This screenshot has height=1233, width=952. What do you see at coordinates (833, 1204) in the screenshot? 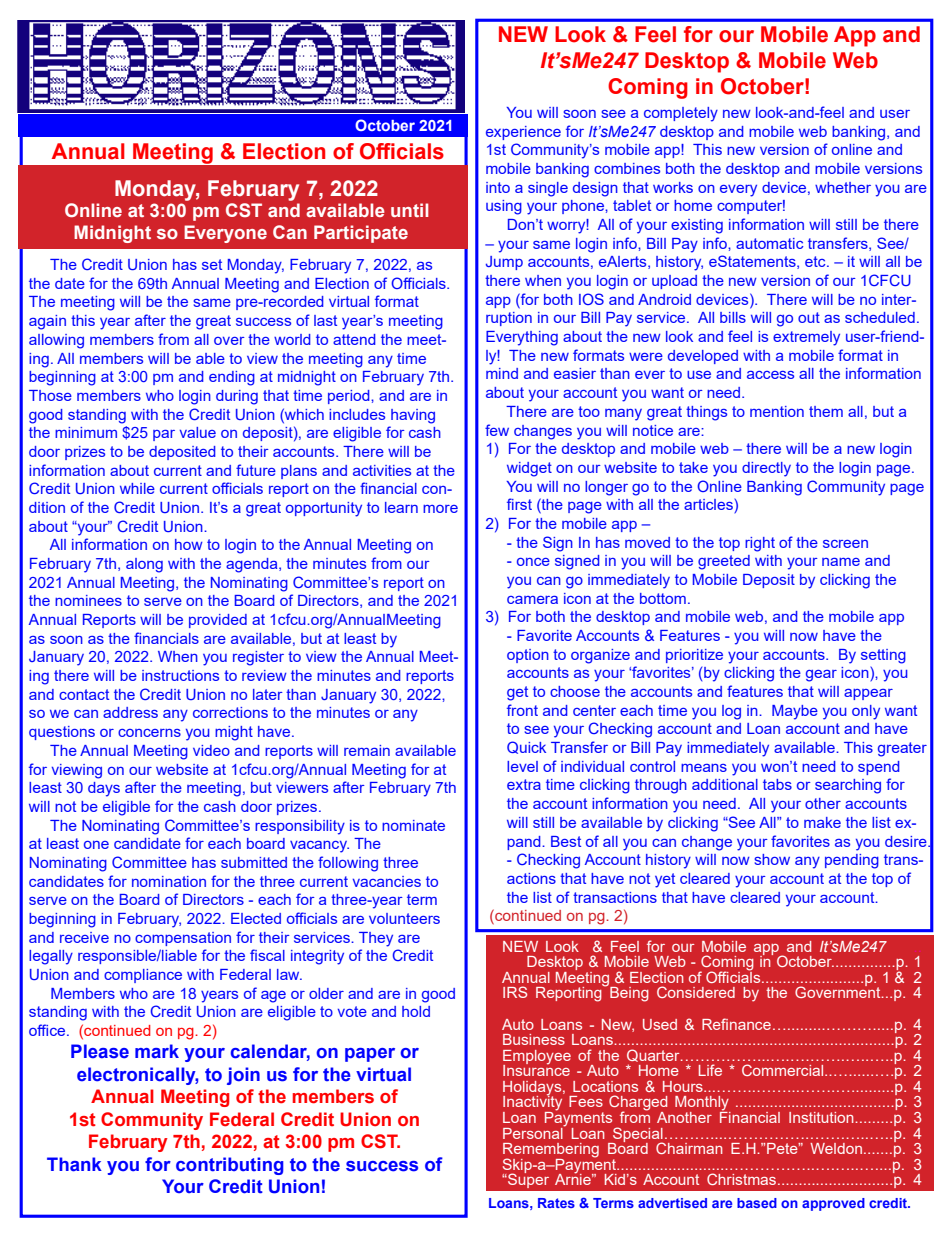
I see `approved` at bounding box center [833, 1204].
